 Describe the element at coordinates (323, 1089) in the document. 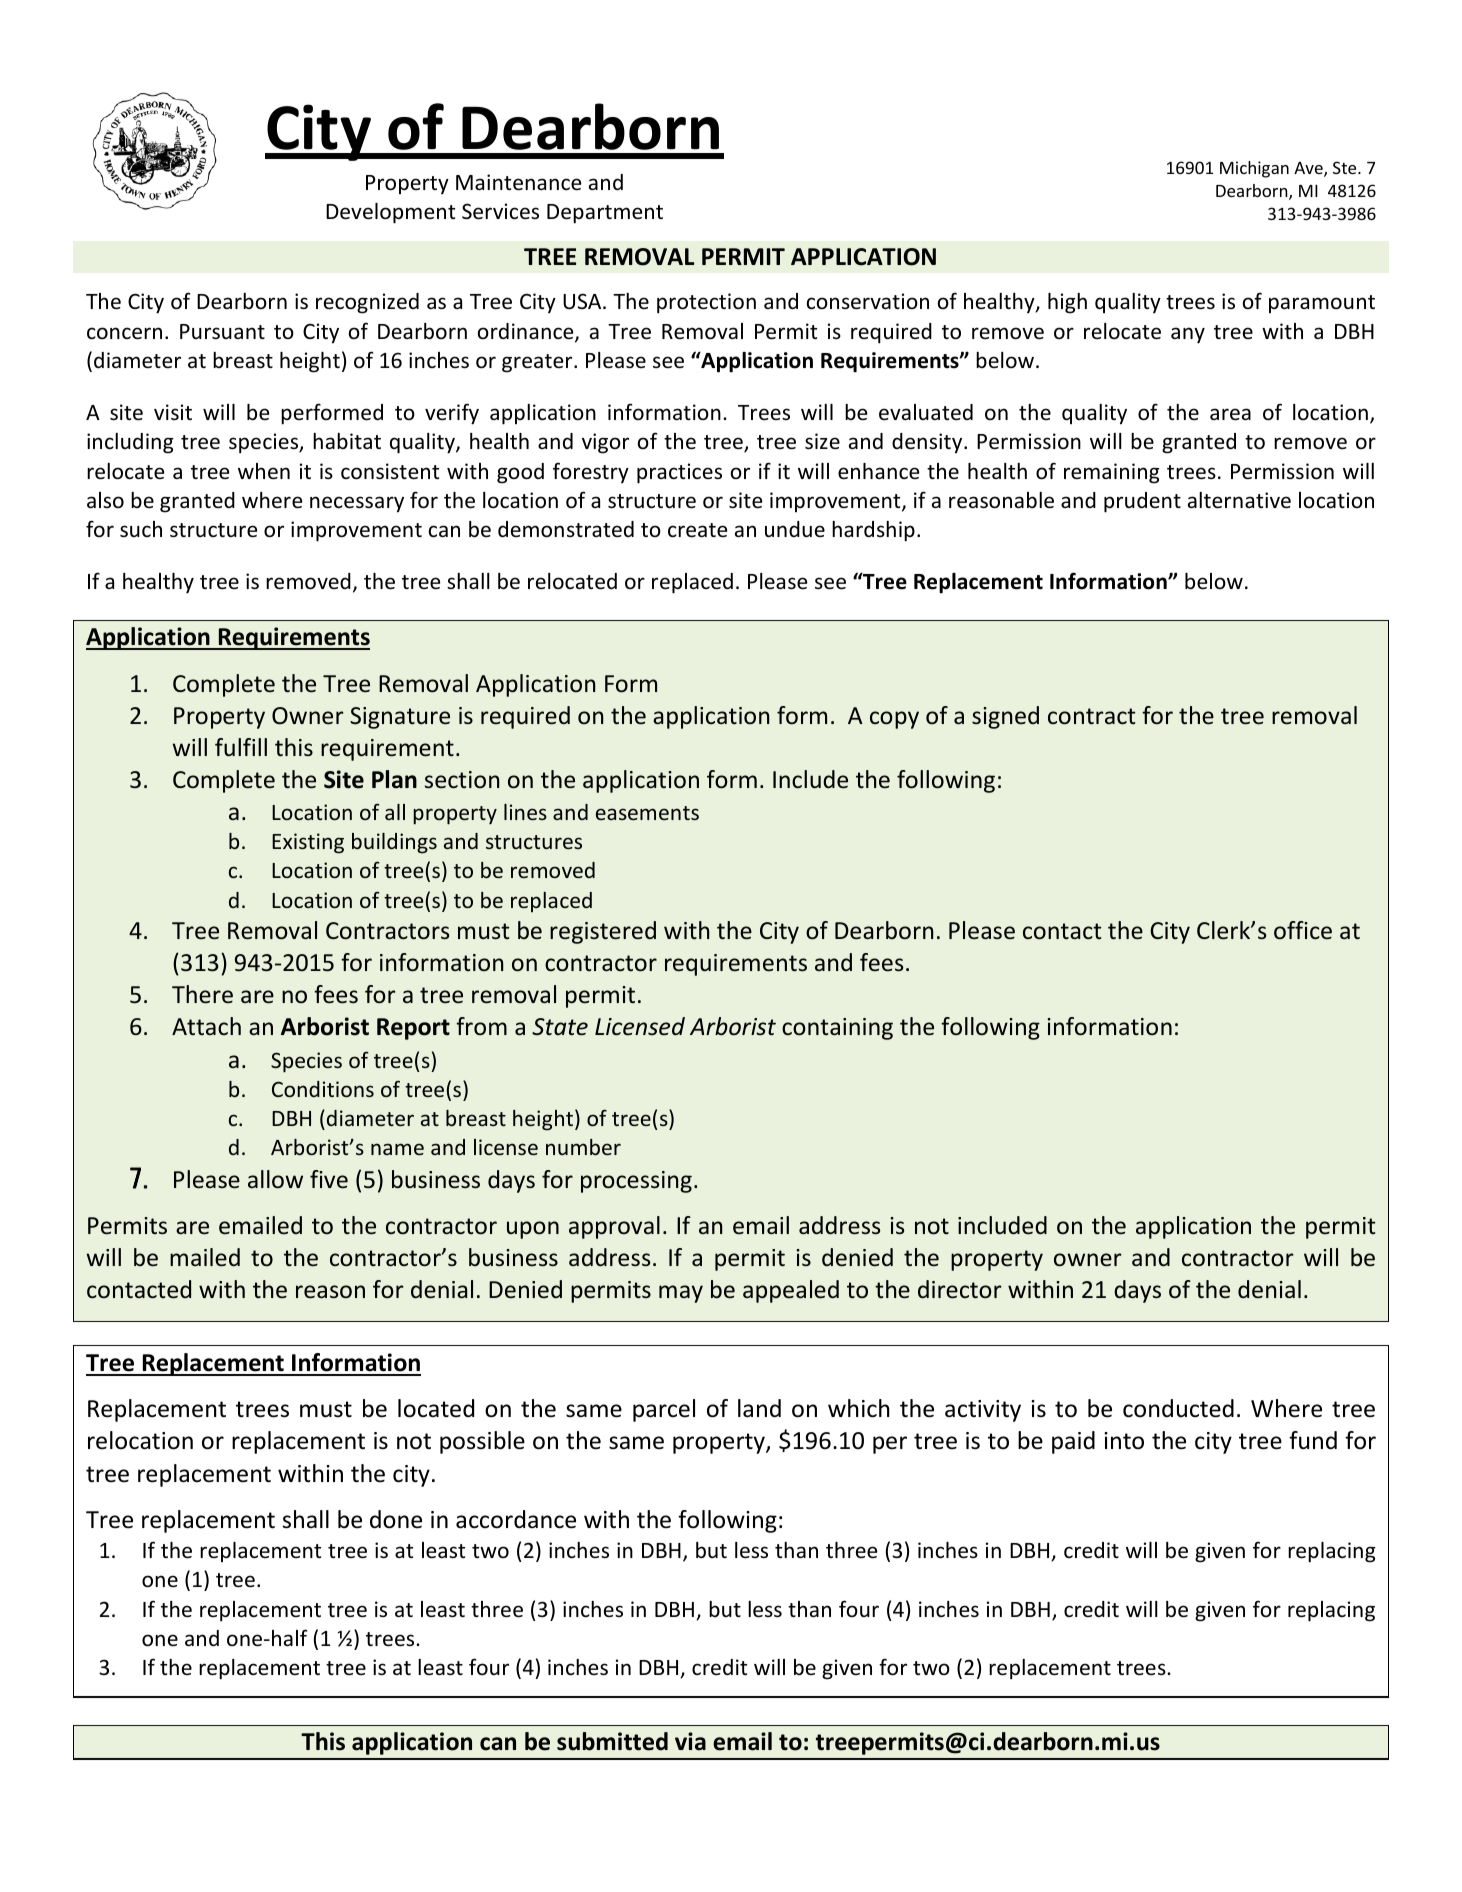

I see `Conditions` at that location.
